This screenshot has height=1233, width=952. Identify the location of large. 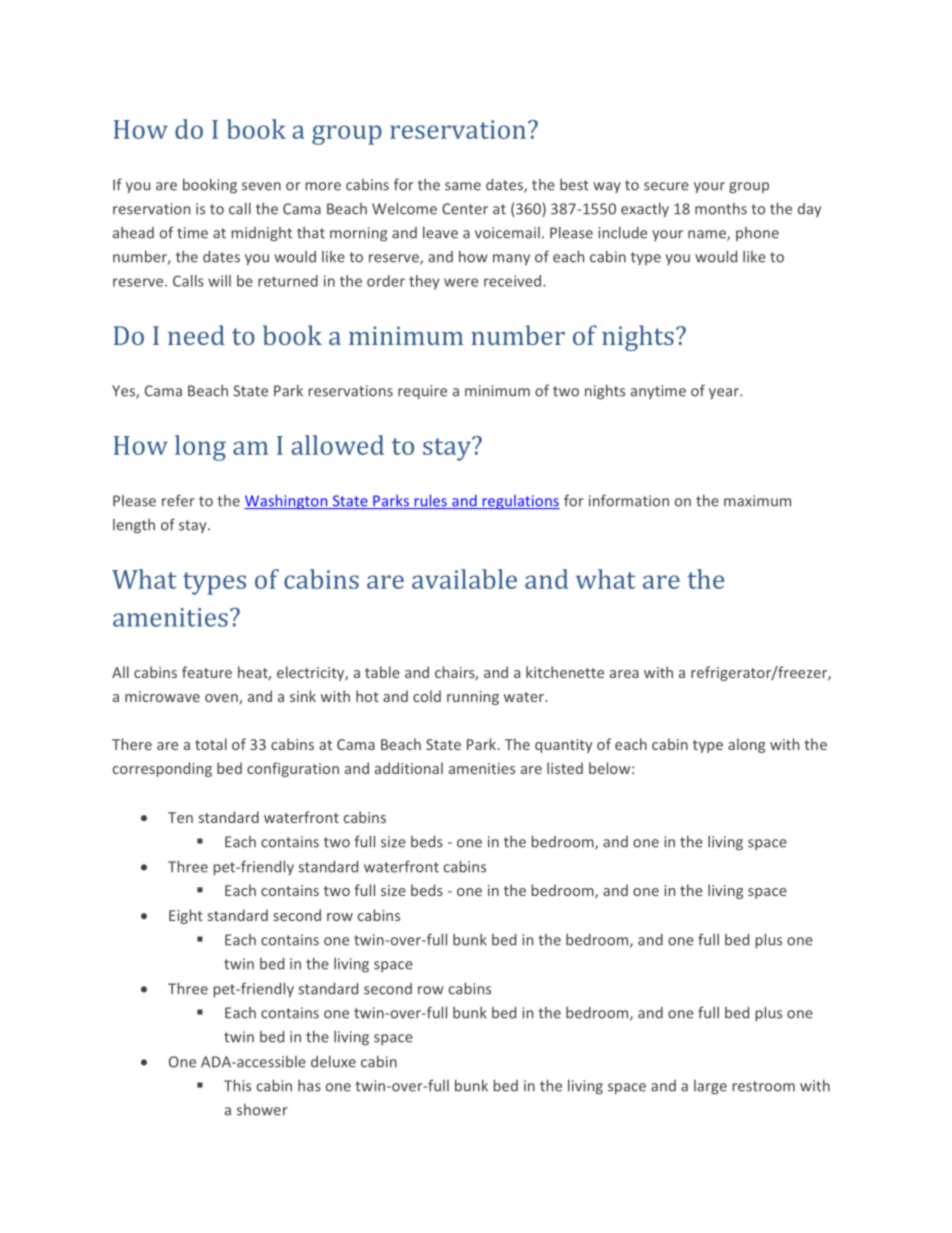
(710, 1087).
